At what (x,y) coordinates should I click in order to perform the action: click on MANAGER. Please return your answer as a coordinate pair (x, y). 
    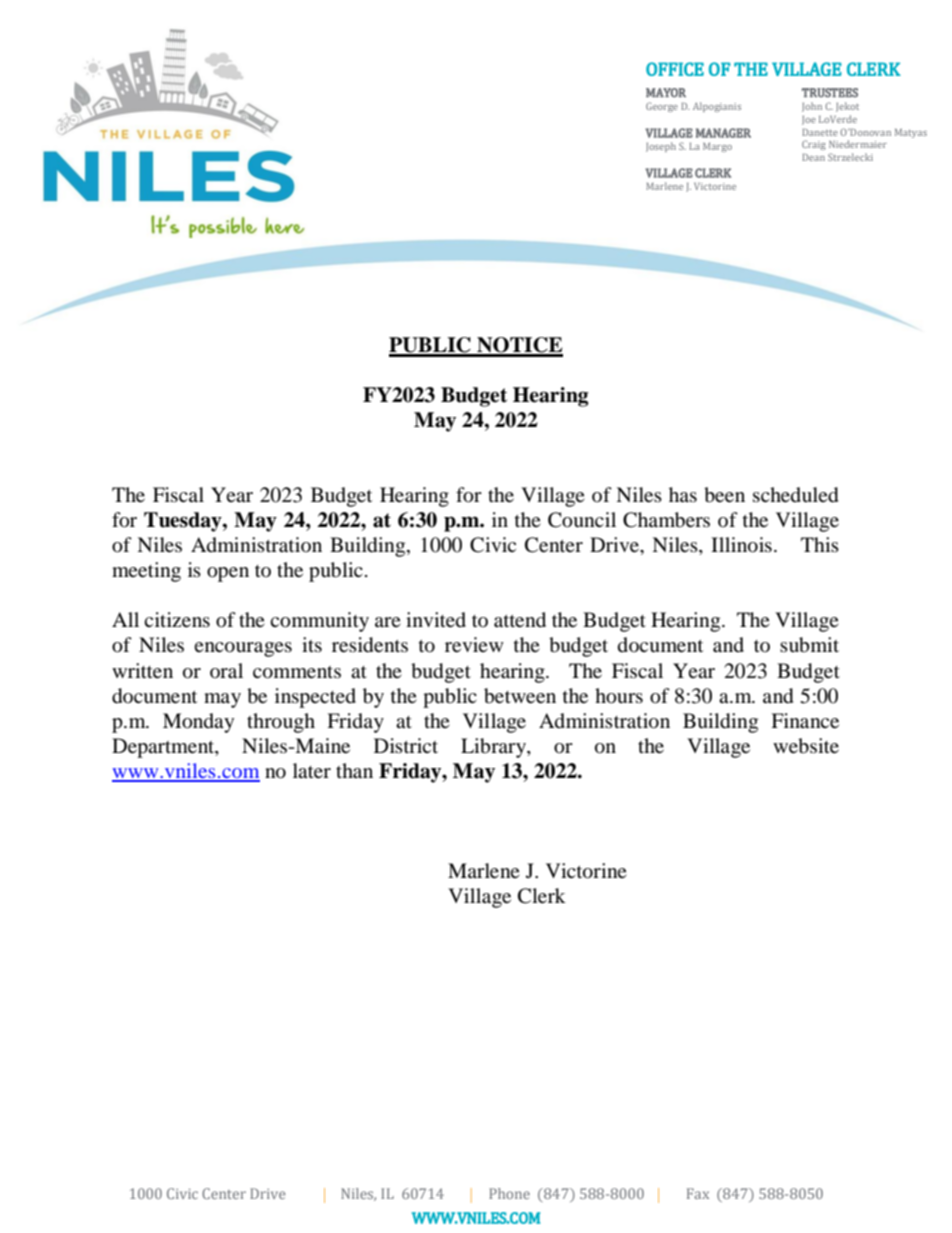
    Looking at the image, I should click on (723, 133).
